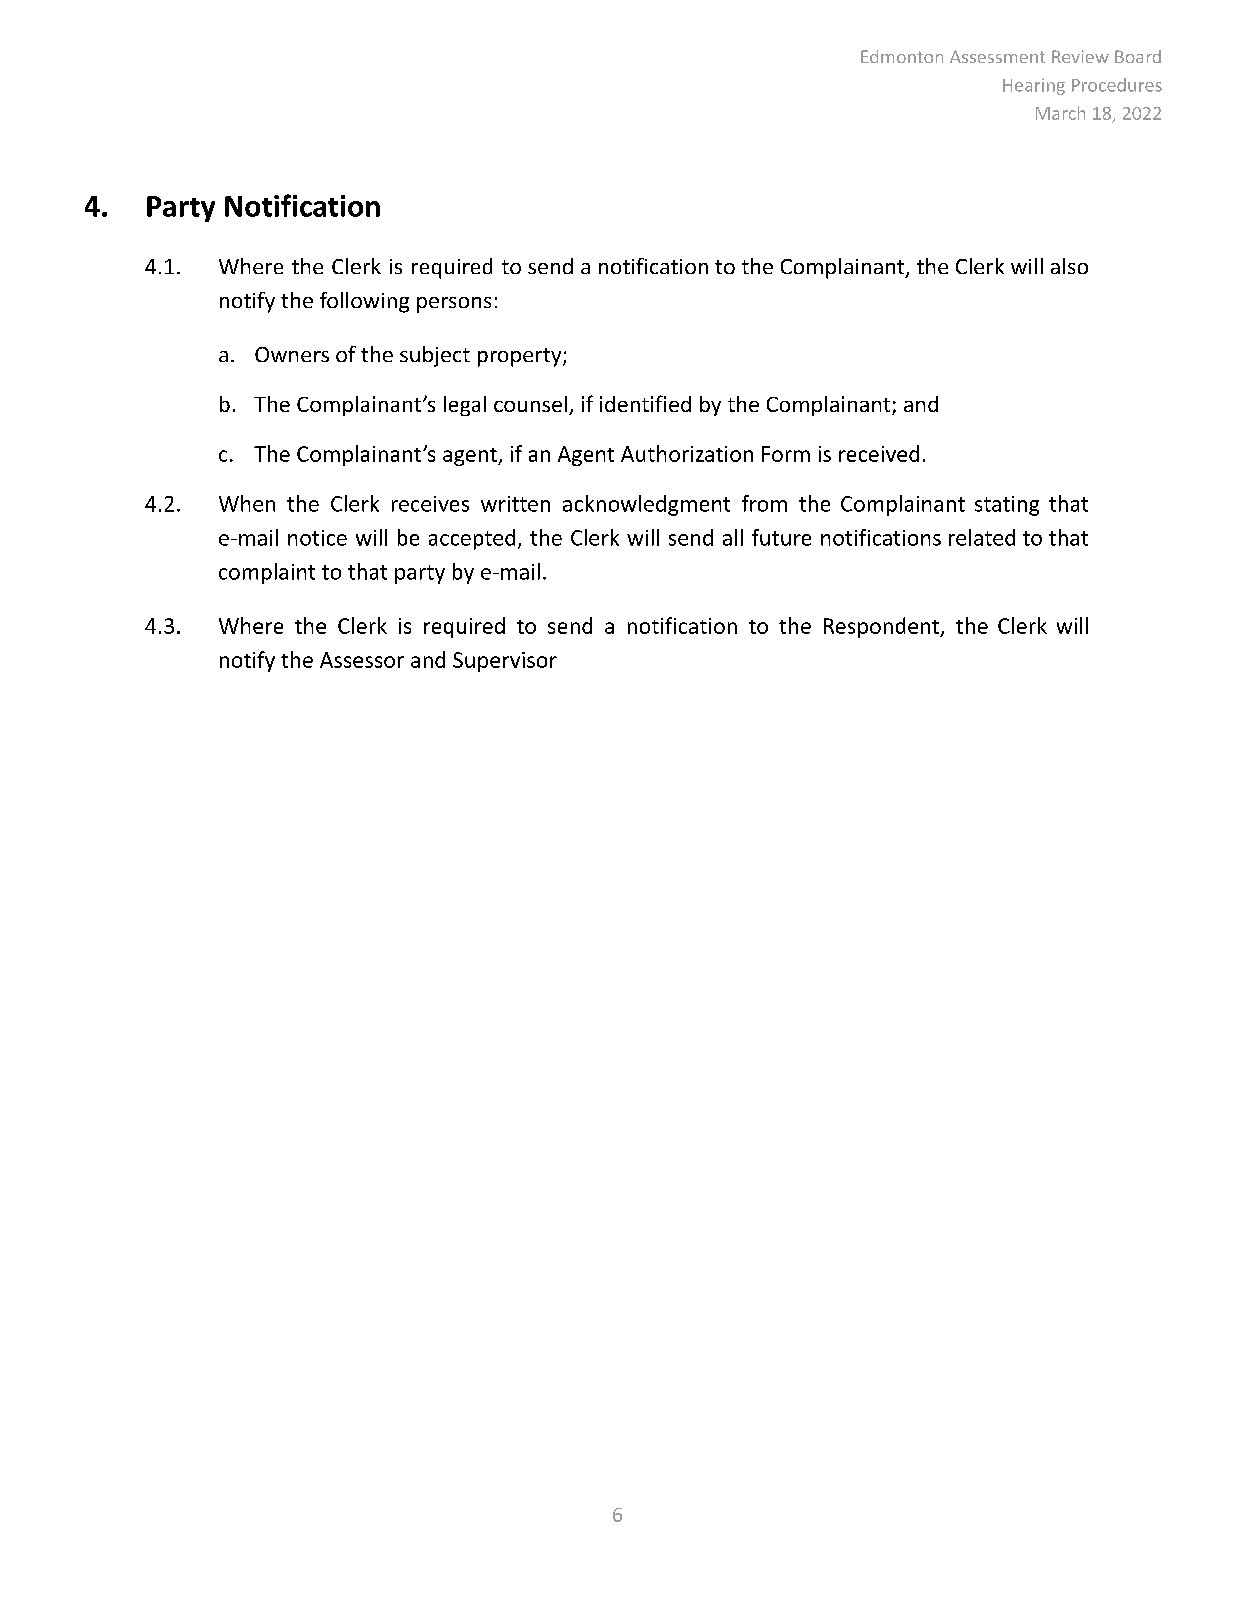  I want to click on Assessment, so click(997, 56).
